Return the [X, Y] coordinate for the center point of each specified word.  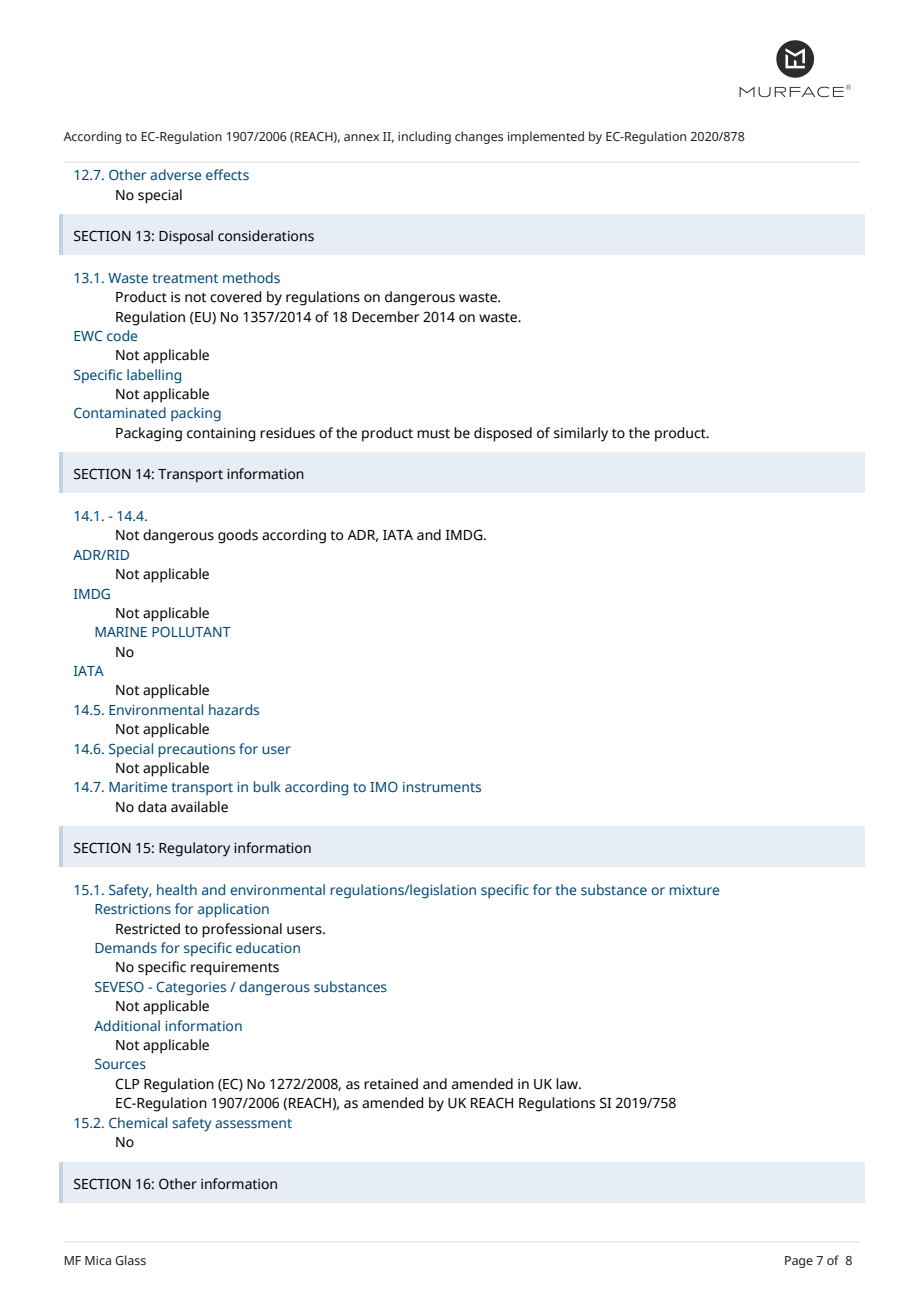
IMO [384, 786]
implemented [546, 137]
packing [196, 414]
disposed [503, 434]
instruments [442, 787]
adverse [175, 174]
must [433, 434]
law [568, 1084]
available [199, 807]
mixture [694, 890]
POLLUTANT [191, 631]
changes [479, 137]
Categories [191, 988]
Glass [130, 1260]
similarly [581, 434]
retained [391, 1084]
